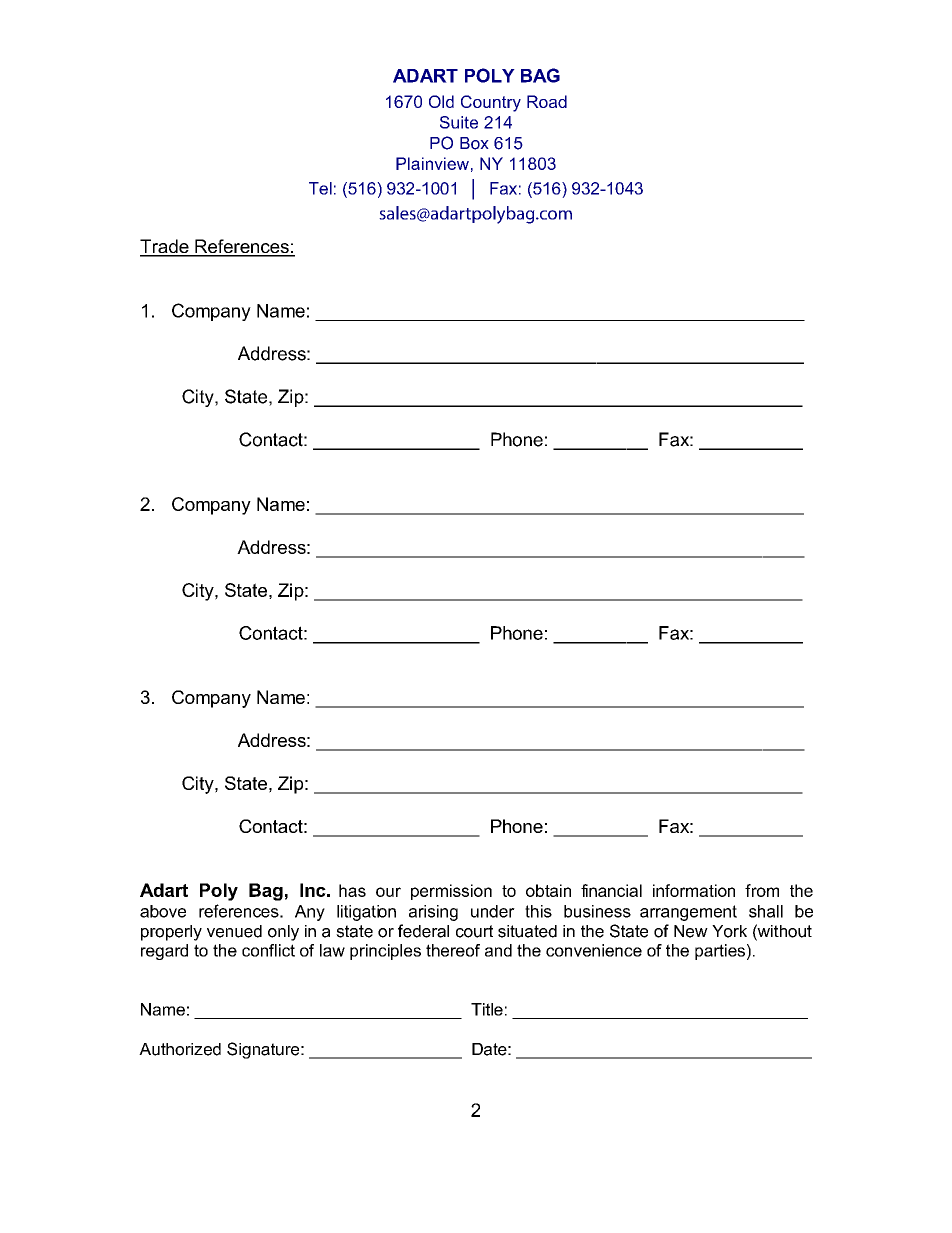 Image resolution: width=952 pixels, height=1233 pixels. What do you see at coordinates (459, 122) in the document?
I see `Suite` at bounding box center [459, 122].
